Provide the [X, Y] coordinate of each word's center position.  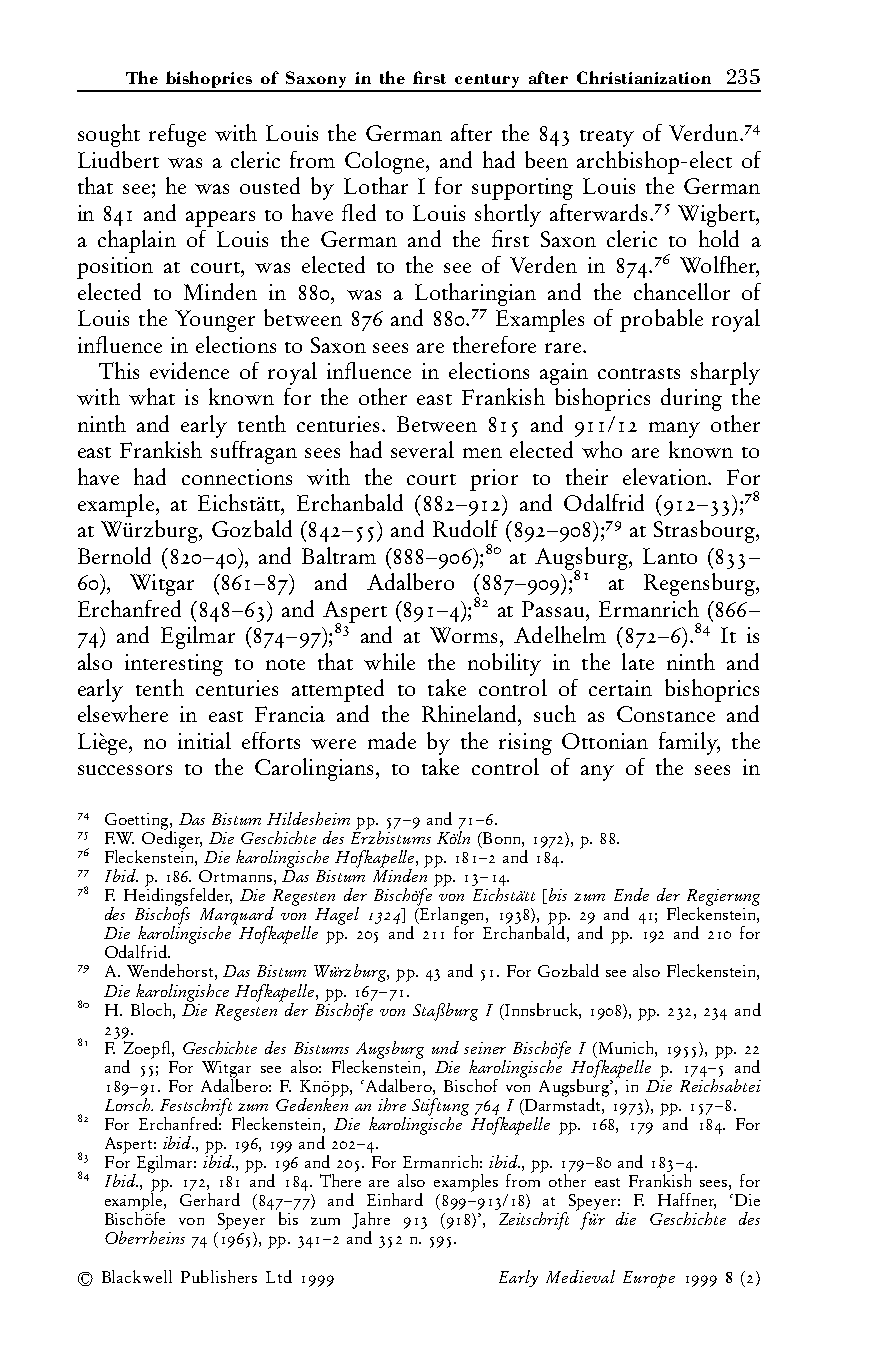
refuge [177, 135]
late [638, 661]
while [389, 661]
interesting [174, 665]
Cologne [386, 162]
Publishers [219, 1276]
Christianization [644, 77]
